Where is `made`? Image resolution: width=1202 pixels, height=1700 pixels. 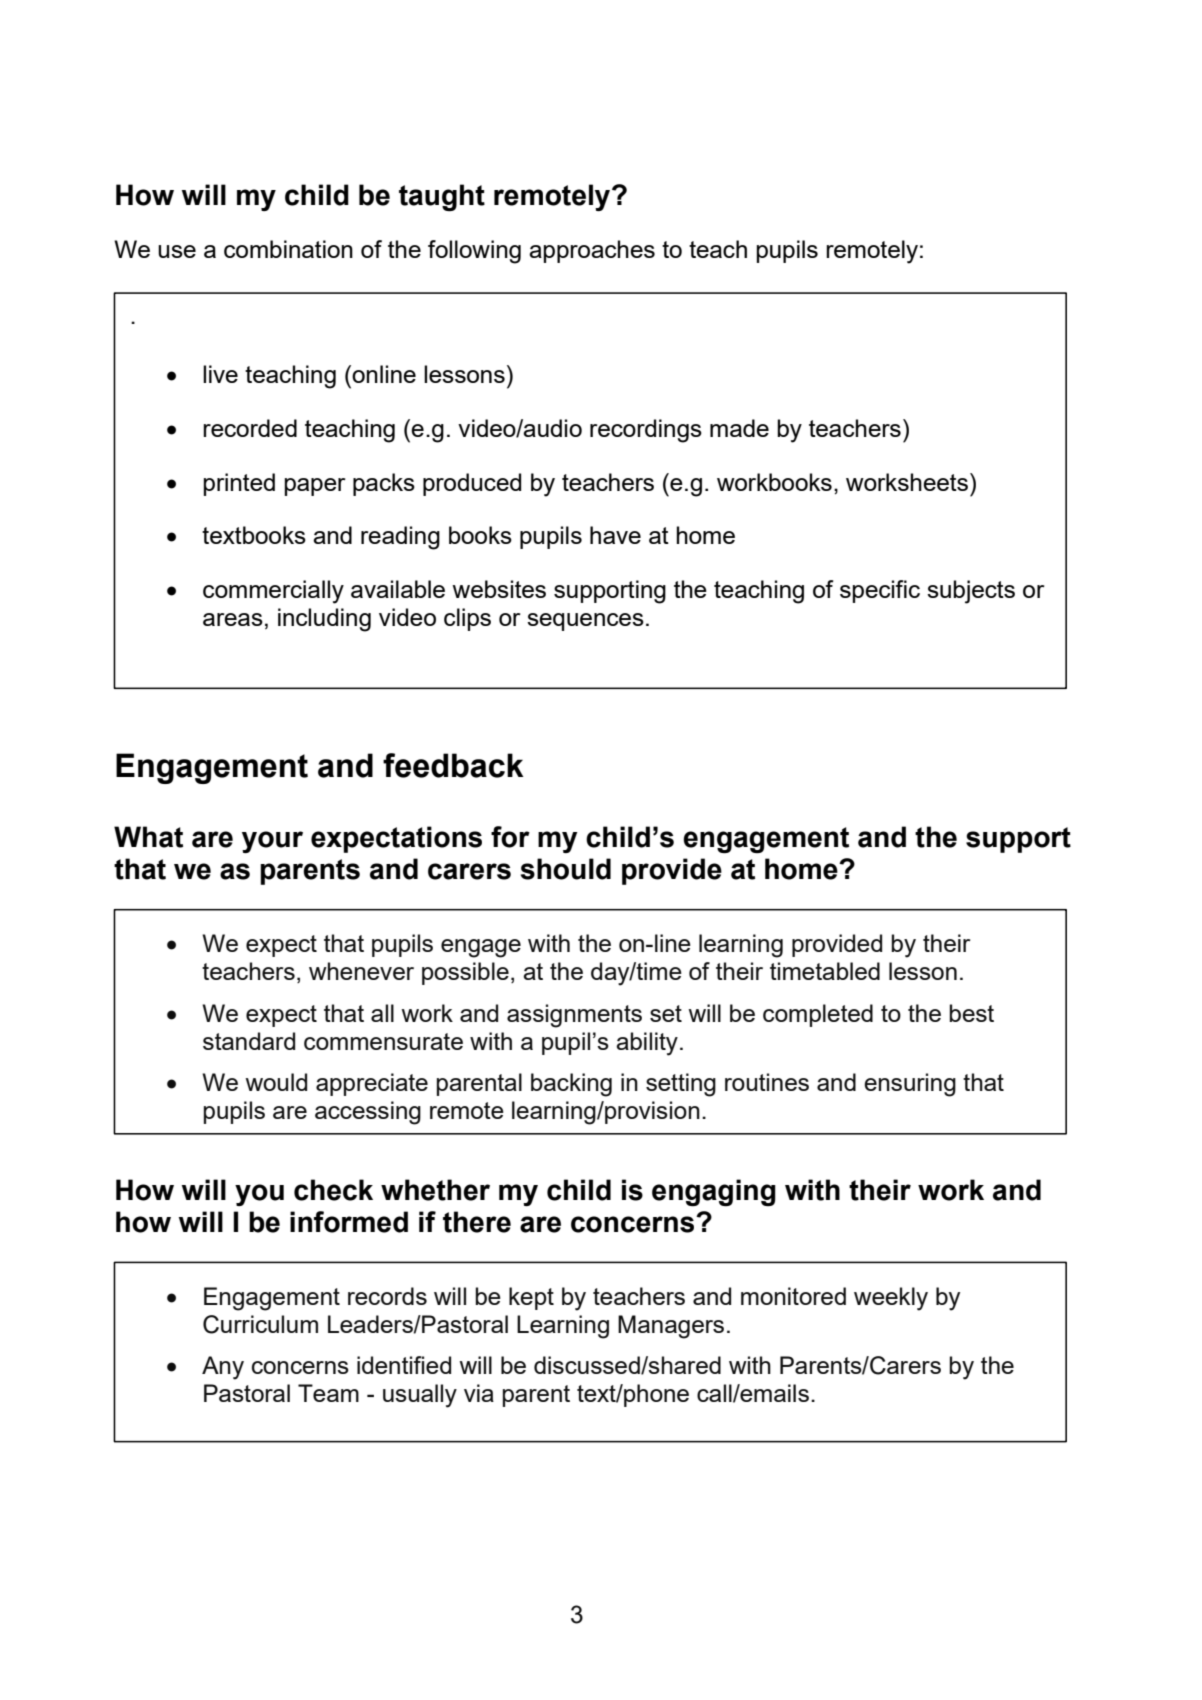 made is located at coordinates (739, 428).
